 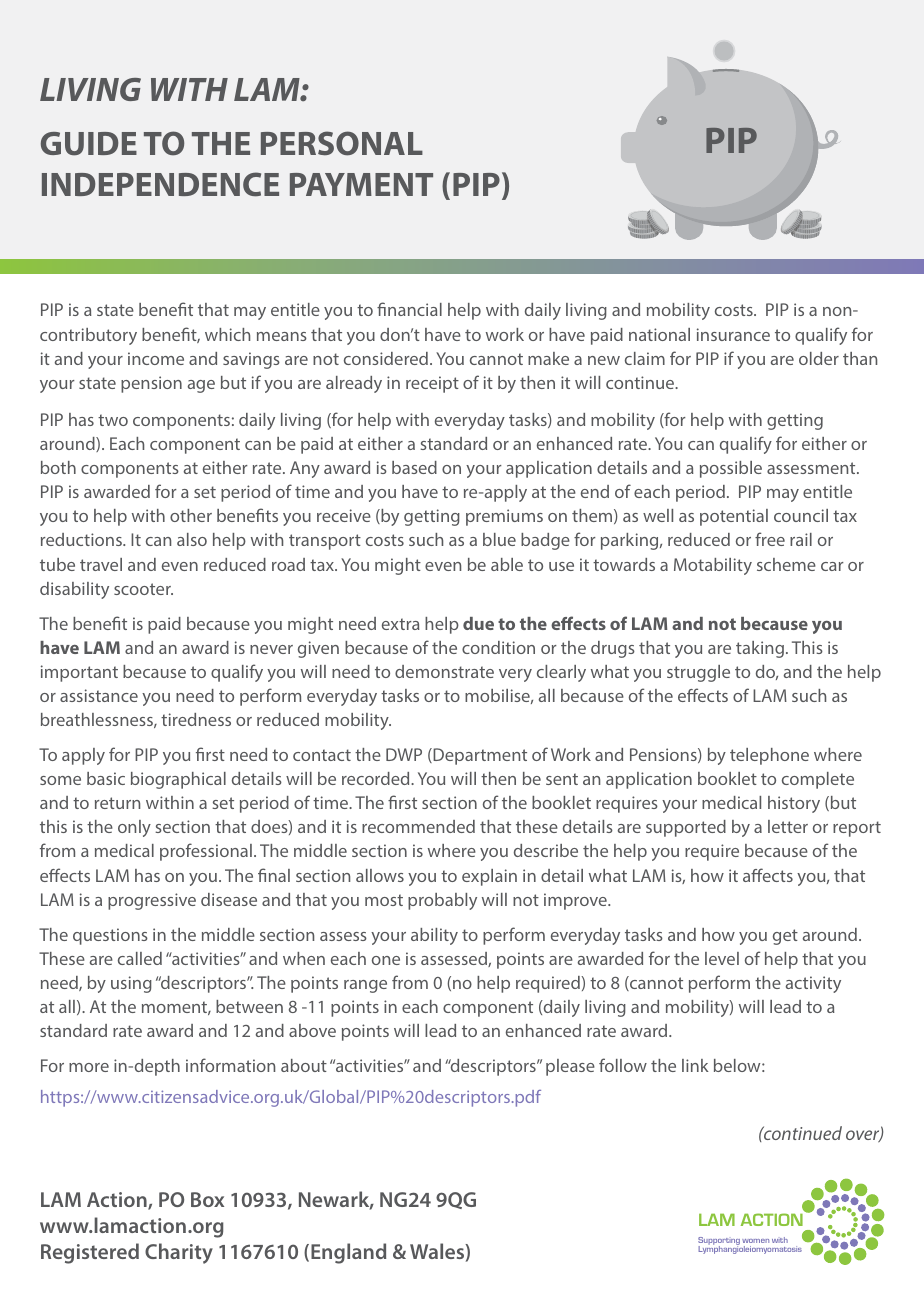 What do you see at coordinates (196, 719) in the page?
I see `tiredness` at bounding box center [196, 719].
